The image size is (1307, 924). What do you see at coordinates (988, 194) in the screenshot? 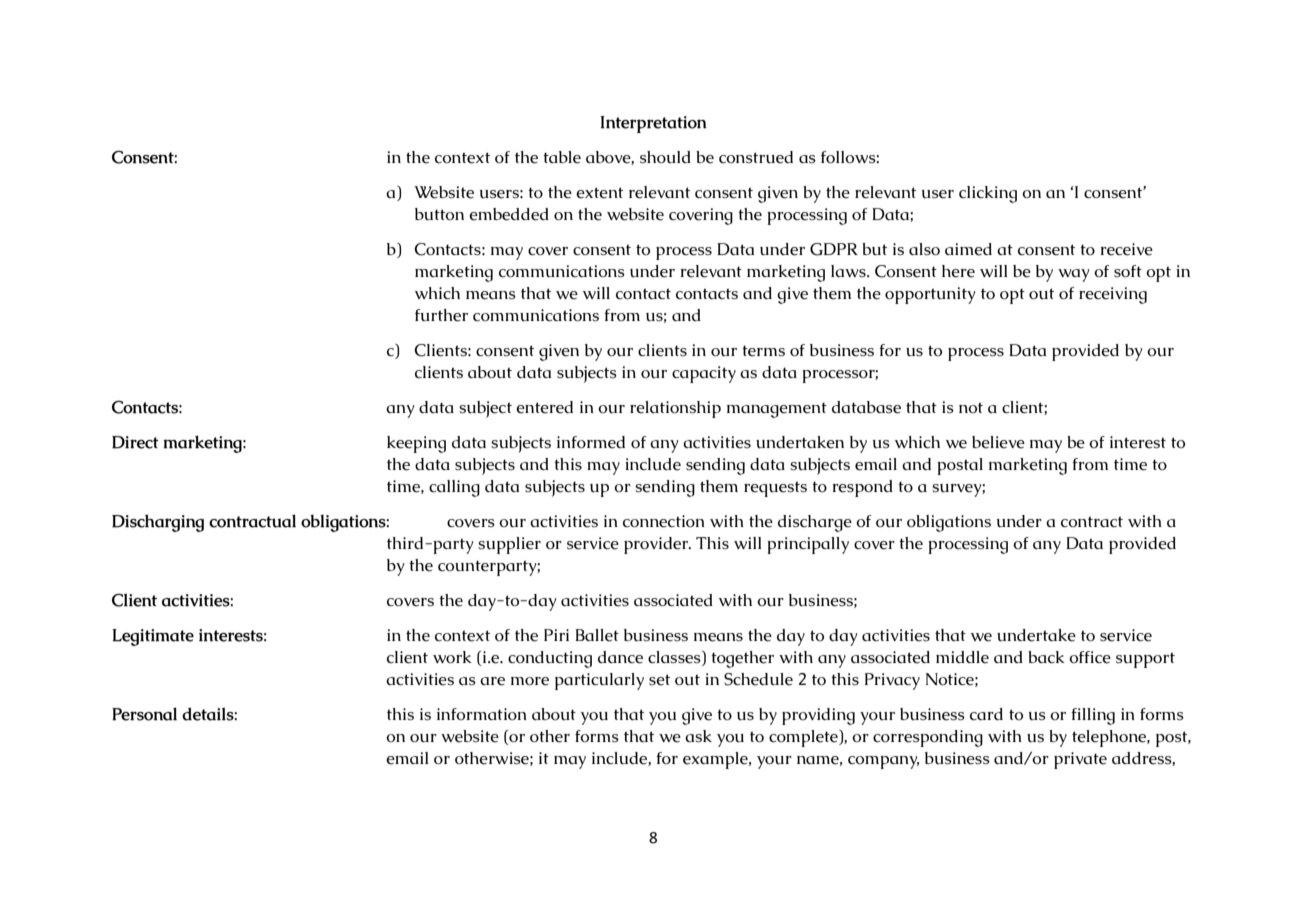
I see `clicking` at bounding box center [988, 194].
